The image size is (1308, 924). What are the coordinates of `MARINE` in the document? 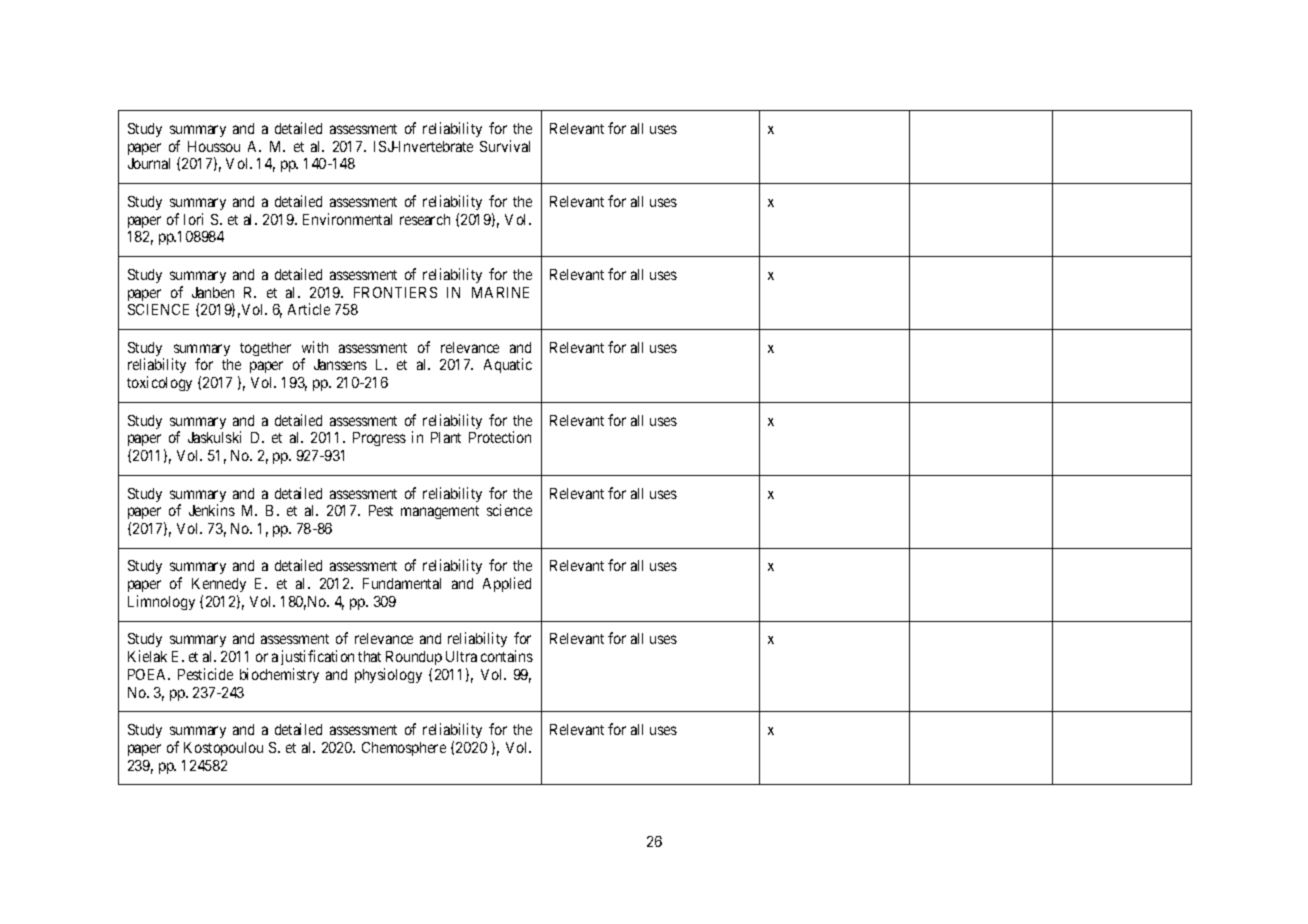 It's located at (500, 292).
